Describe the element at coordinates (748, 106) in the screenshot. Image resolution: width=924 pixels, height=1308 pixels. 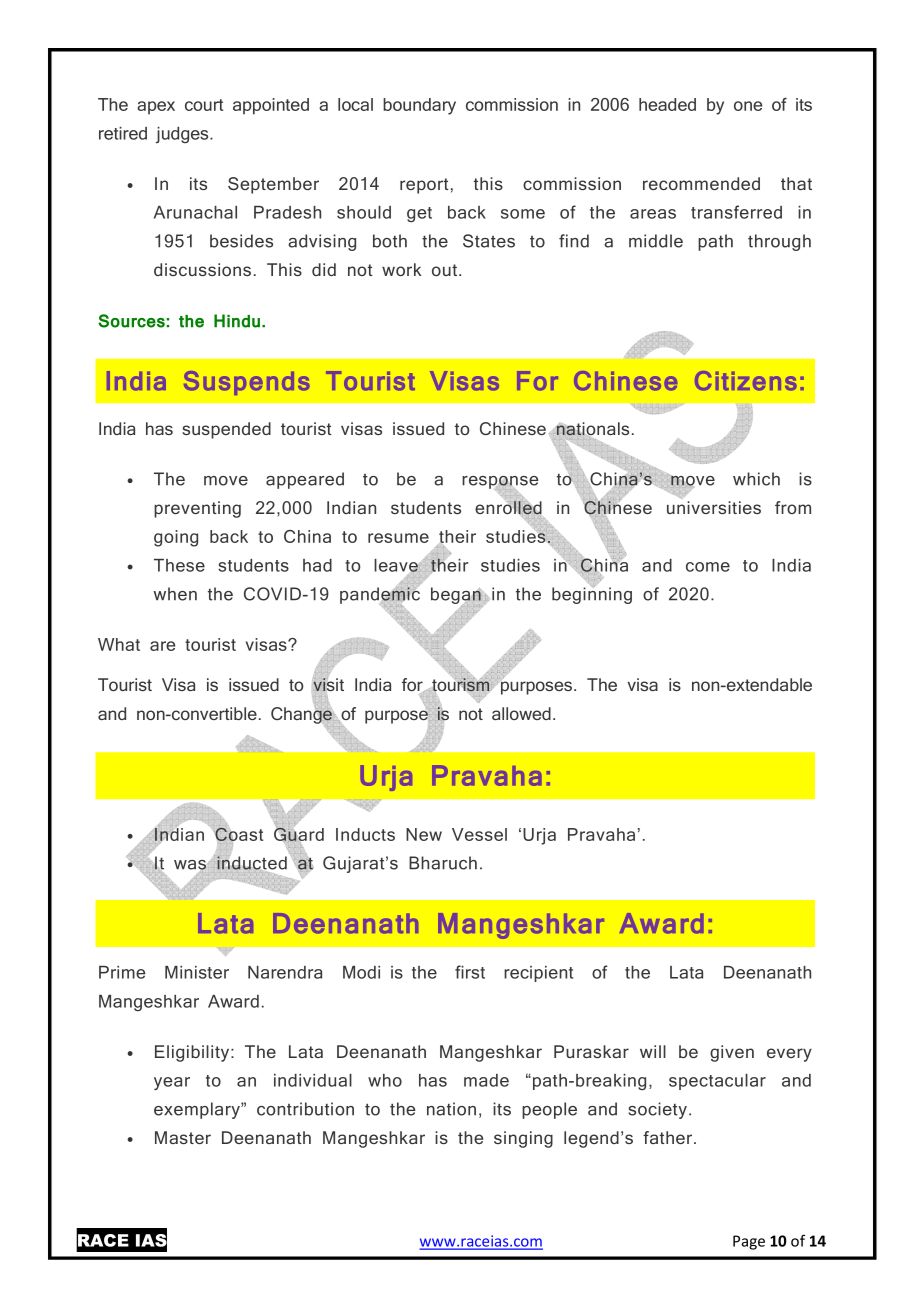
I see `one` at that location.
